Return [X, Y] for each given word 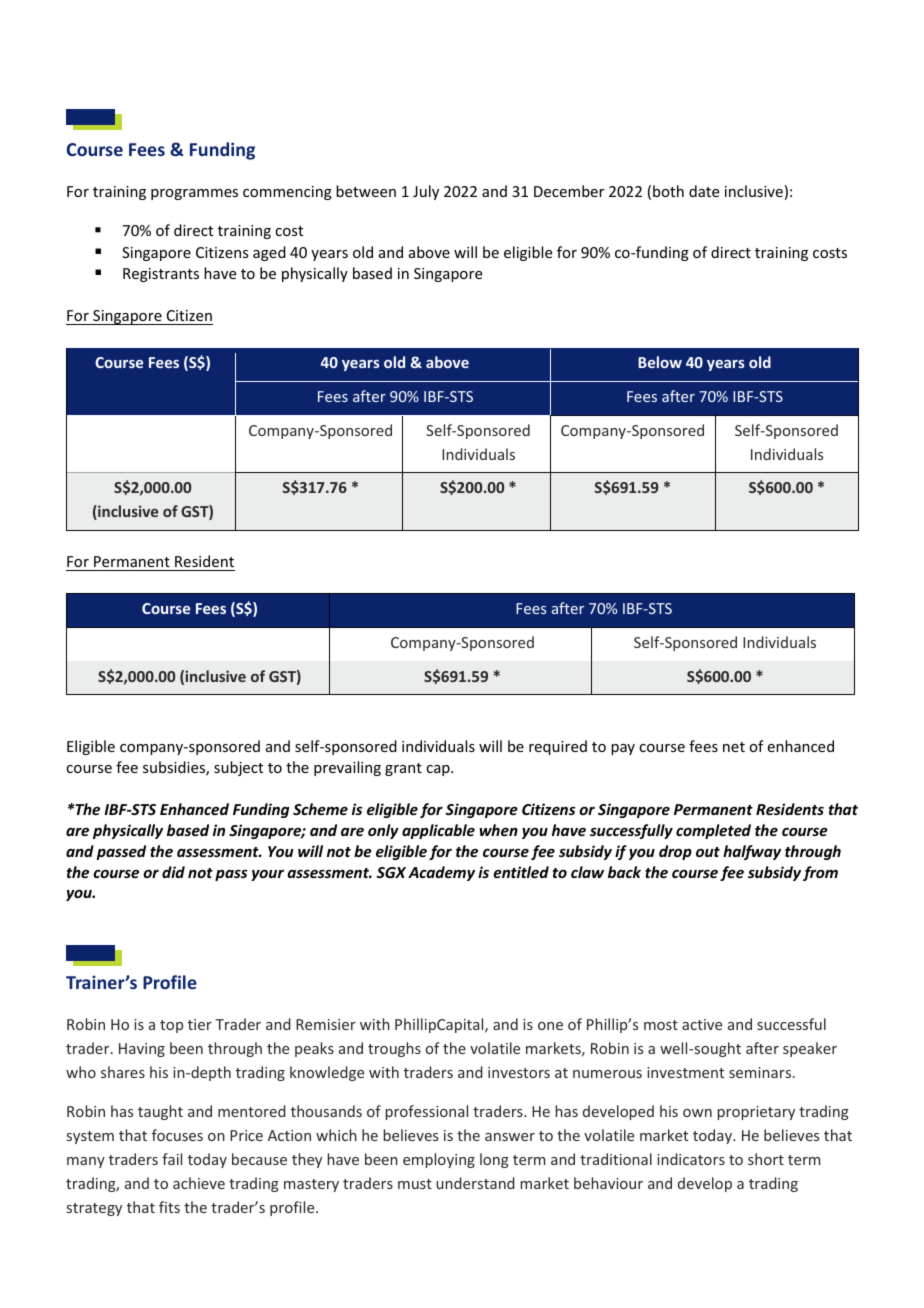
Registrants [161, 275]
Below [660, 362]
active [702, 1024]
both [668, 191]
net [734, 747]
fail [172, 1159]
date [704, 191]
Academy [441, 873]
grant [403, 769]
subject [238, 768]
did [173, 872]
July [426, 192]
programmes [194, 194]
